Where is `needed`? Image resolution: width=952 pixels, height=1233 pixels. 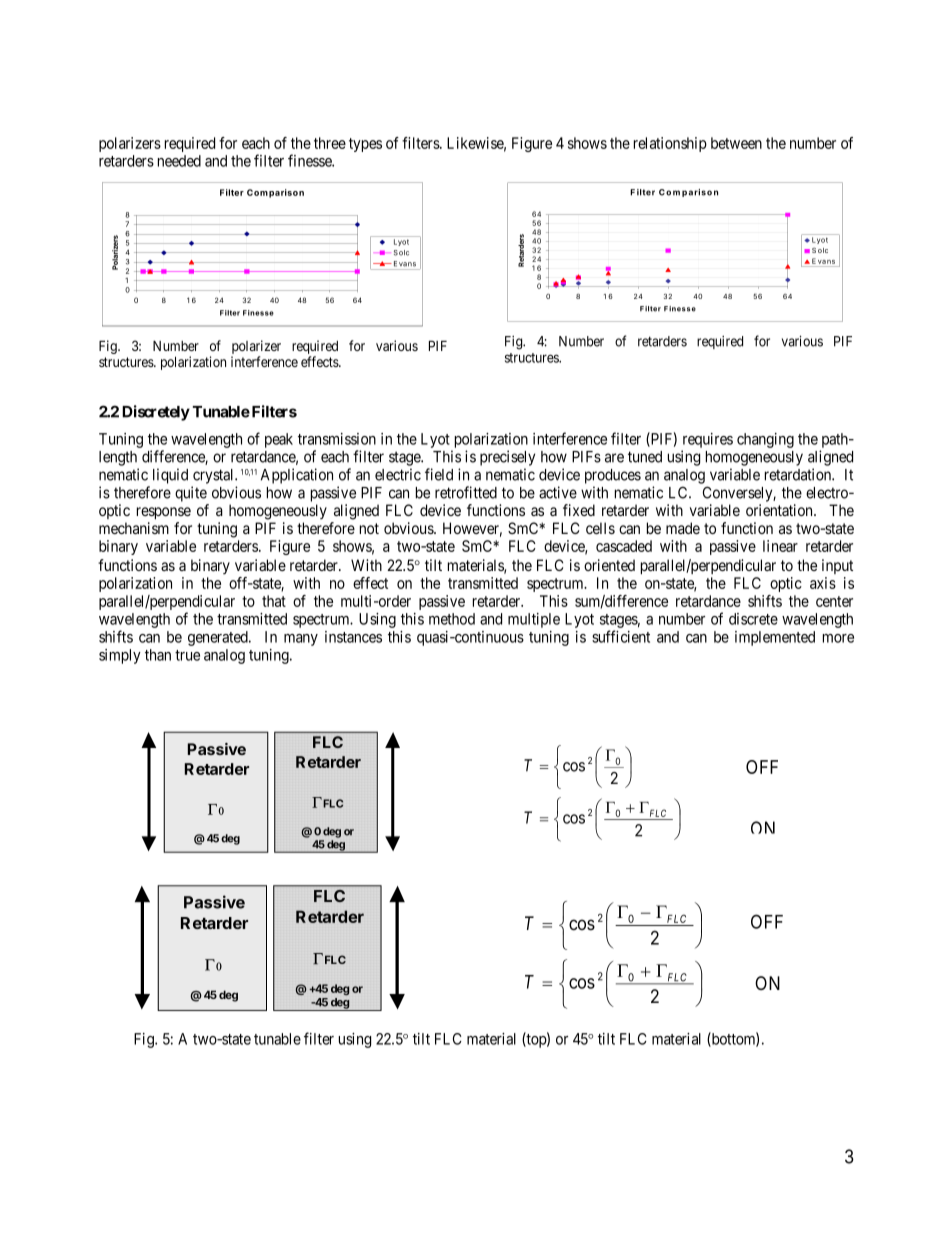 needed is located at coordinates (179, 161).
